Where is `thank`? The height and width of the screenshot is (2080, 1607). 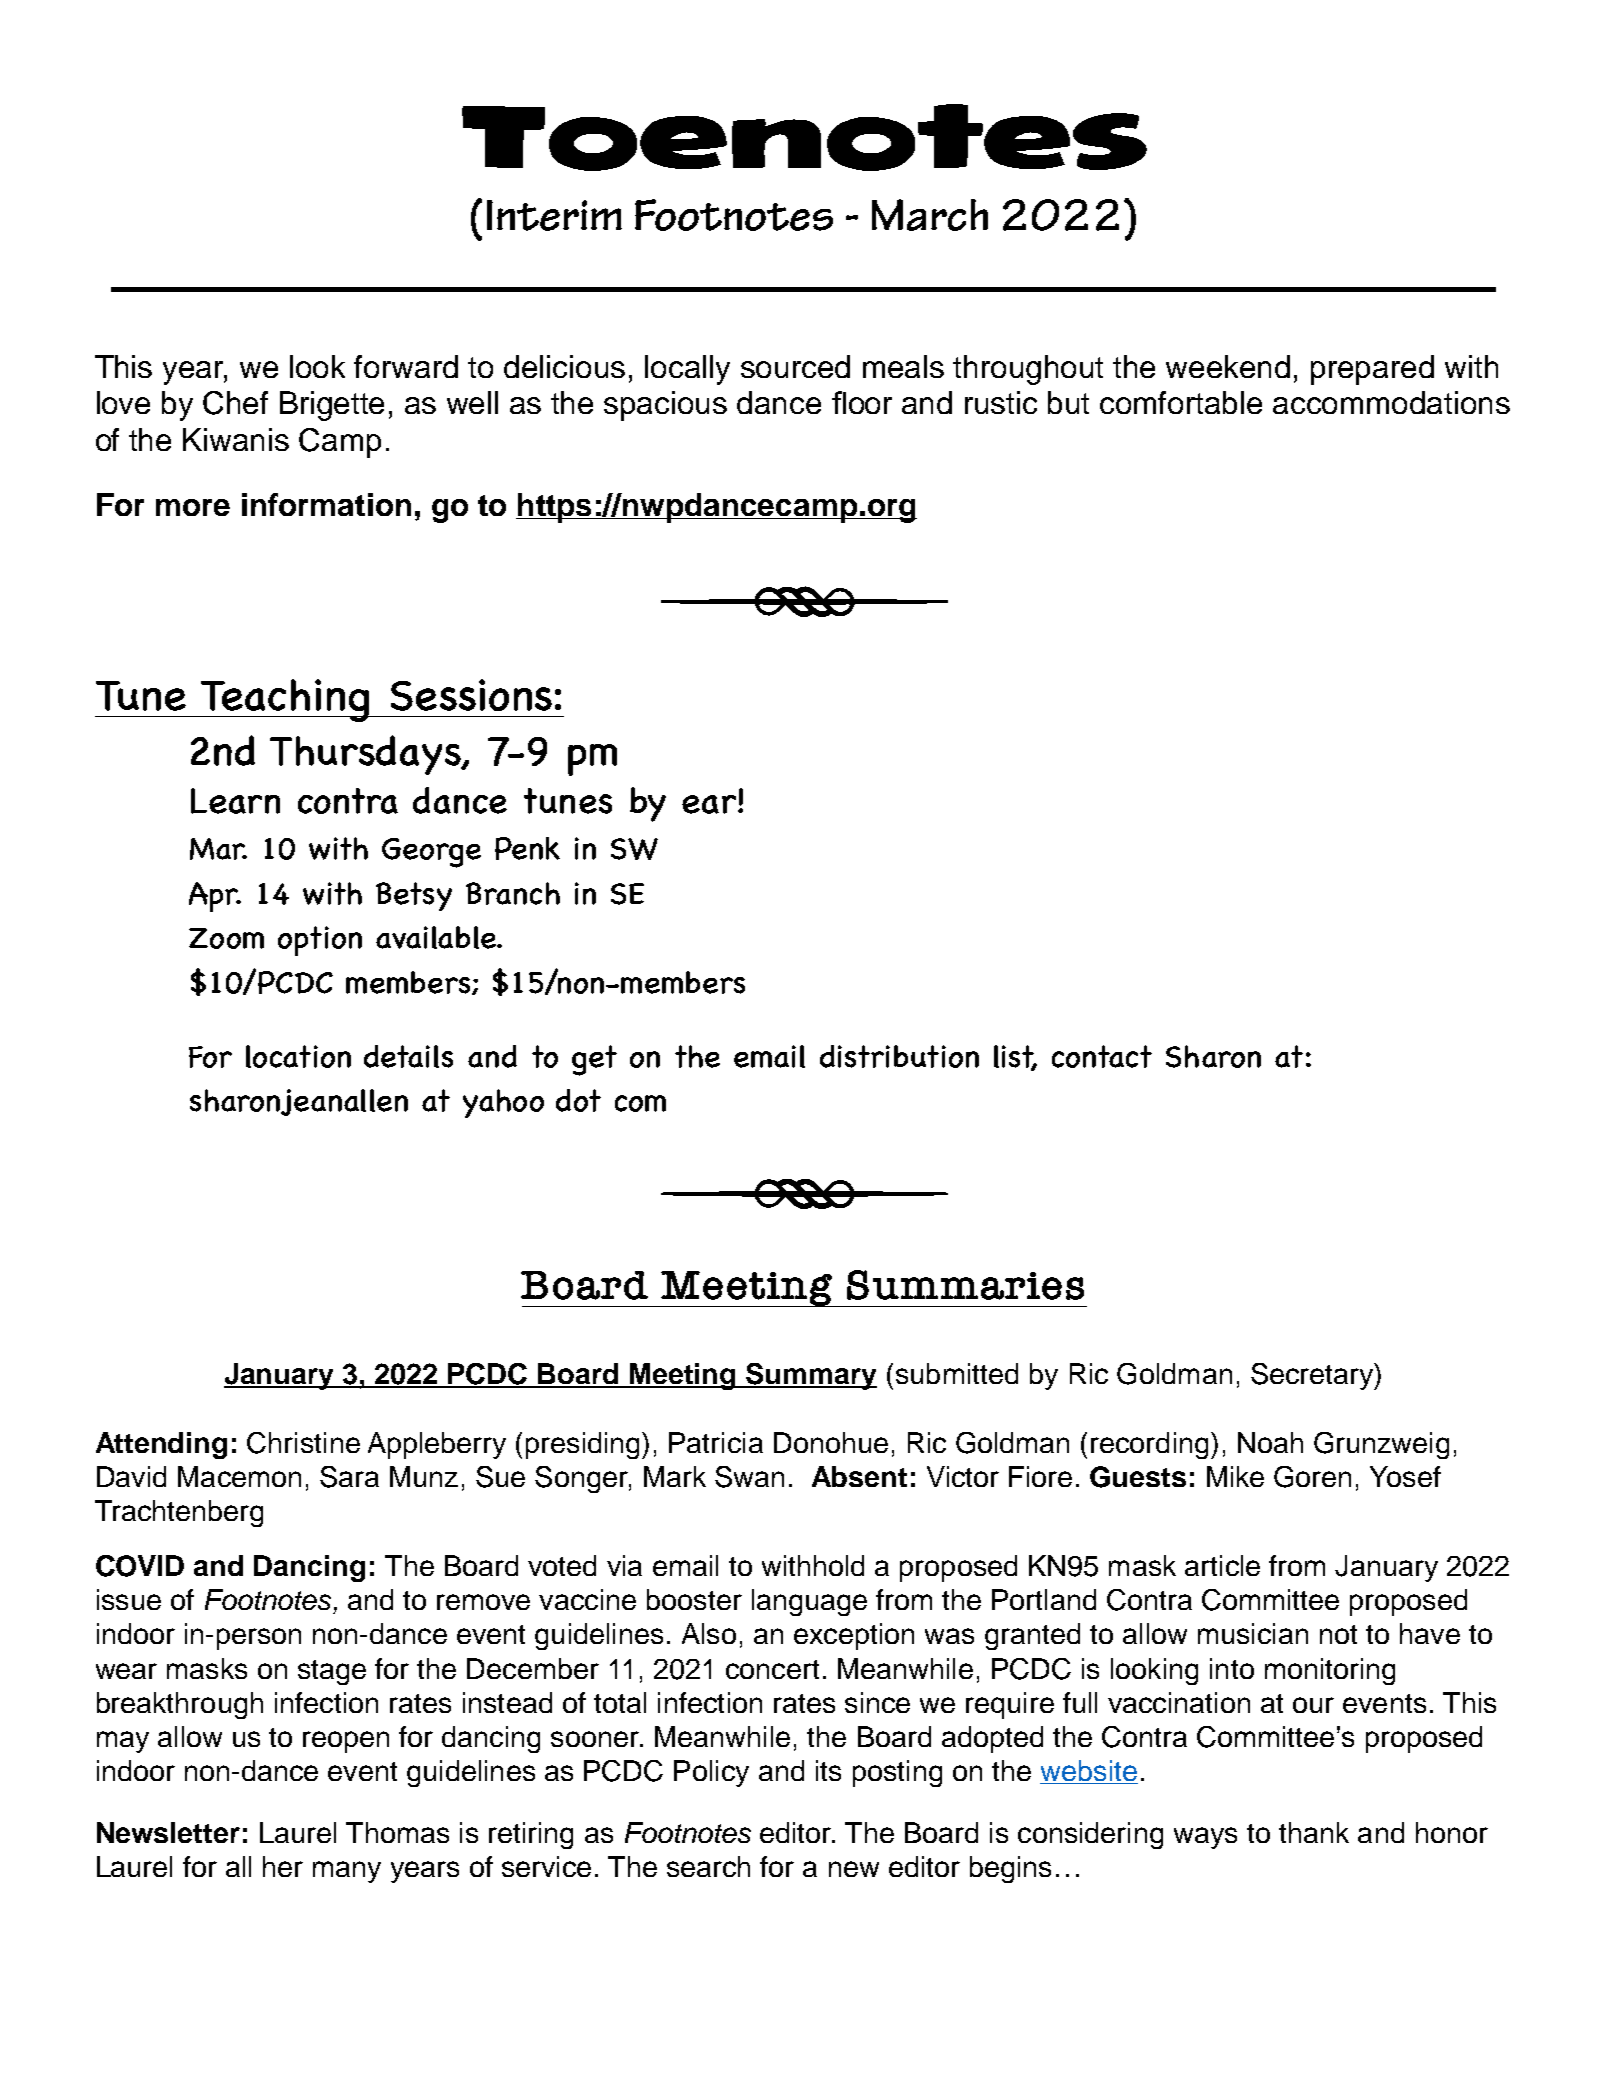 thank is located at coordinates (1314, 1832).
